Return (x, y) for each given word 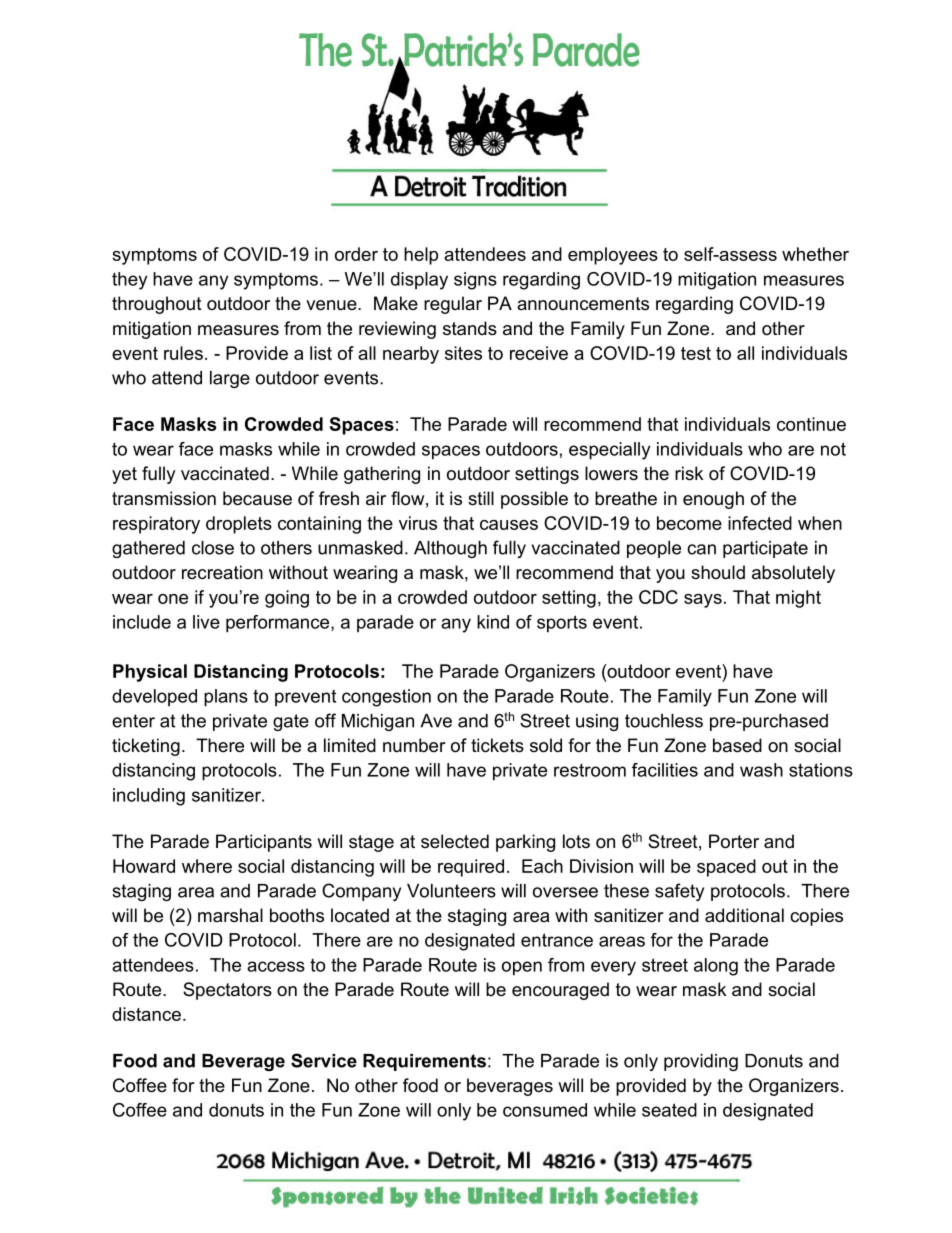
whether (815, 254)
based (737, 745)
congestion (386, 698)
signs (475, 281)
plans (226, 698)
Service (324, 1060)
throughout (157, 305)
